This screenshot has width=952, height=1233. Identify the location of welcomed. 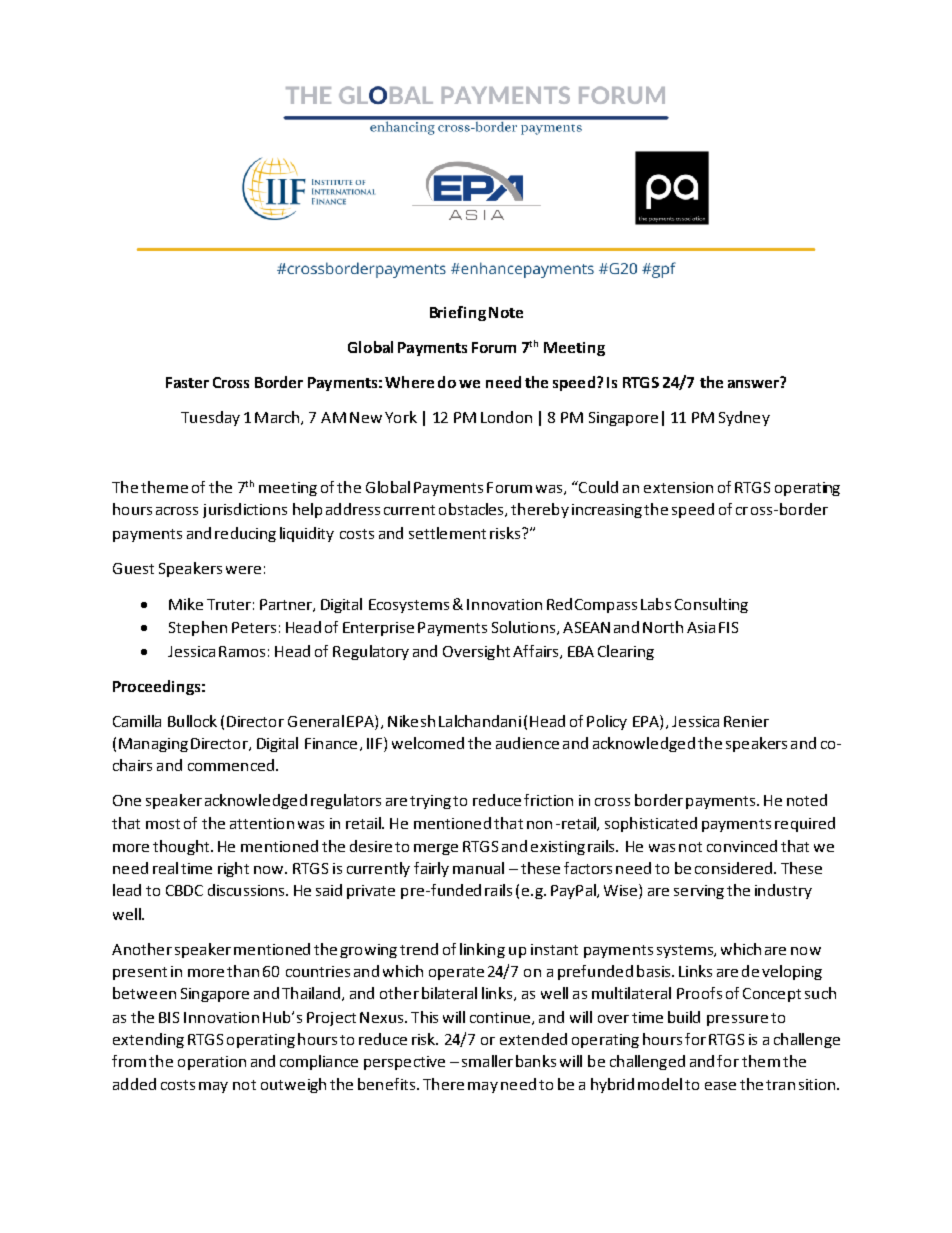
(428, 743).
